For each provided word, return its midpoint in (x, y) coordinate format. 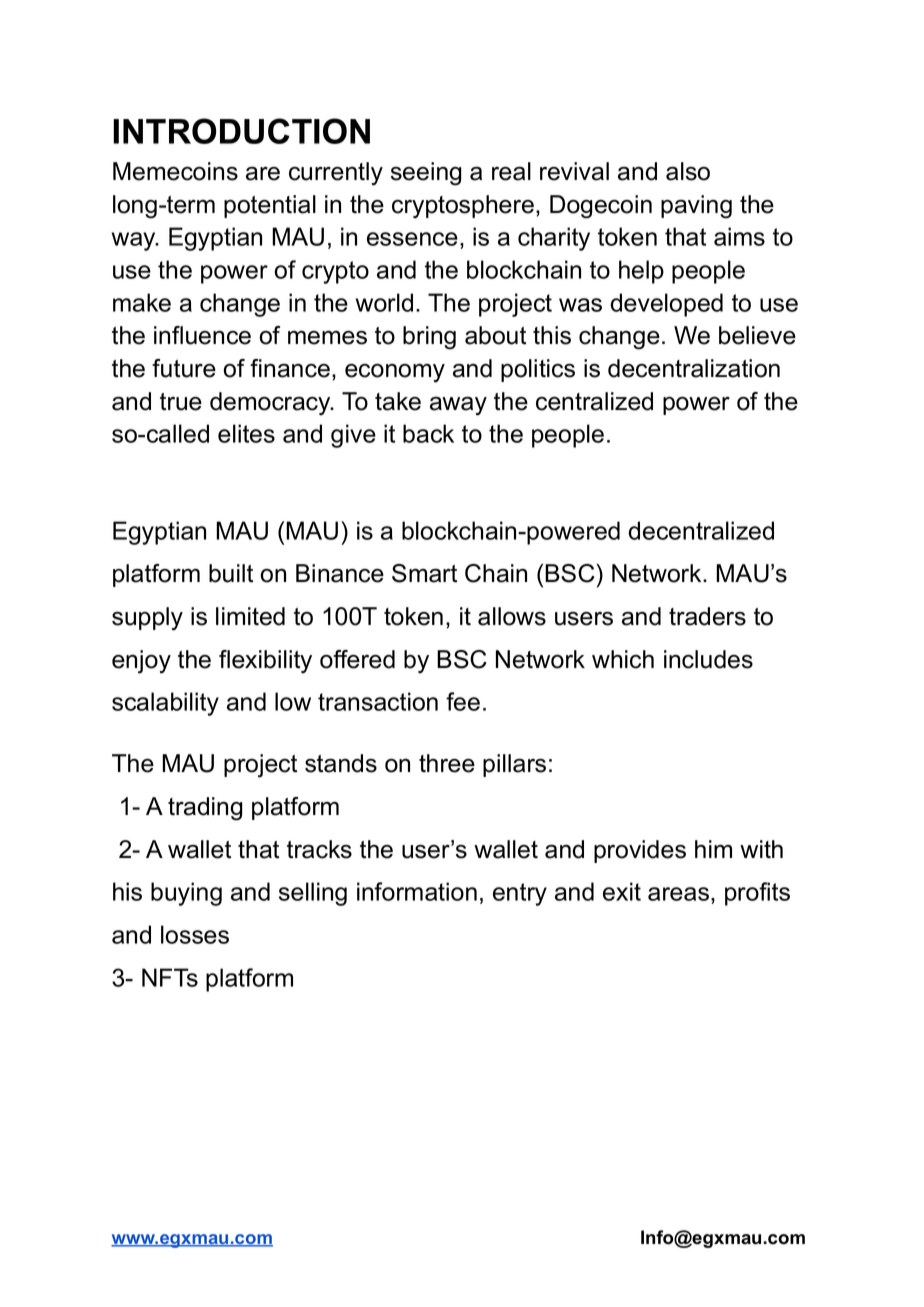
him (713, 849)
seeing (426, 174)
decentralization (694, 368)
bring (429, 338)
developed (667, 305)
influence (202, 335)
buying (186, 894)
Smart (424, 573)
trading (205, 809)
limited (250, 616)
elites (246, 433)
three (447, 763)
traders (707, 616)
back (428, 433)
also (688, 171)
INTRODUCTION (241, 131)
